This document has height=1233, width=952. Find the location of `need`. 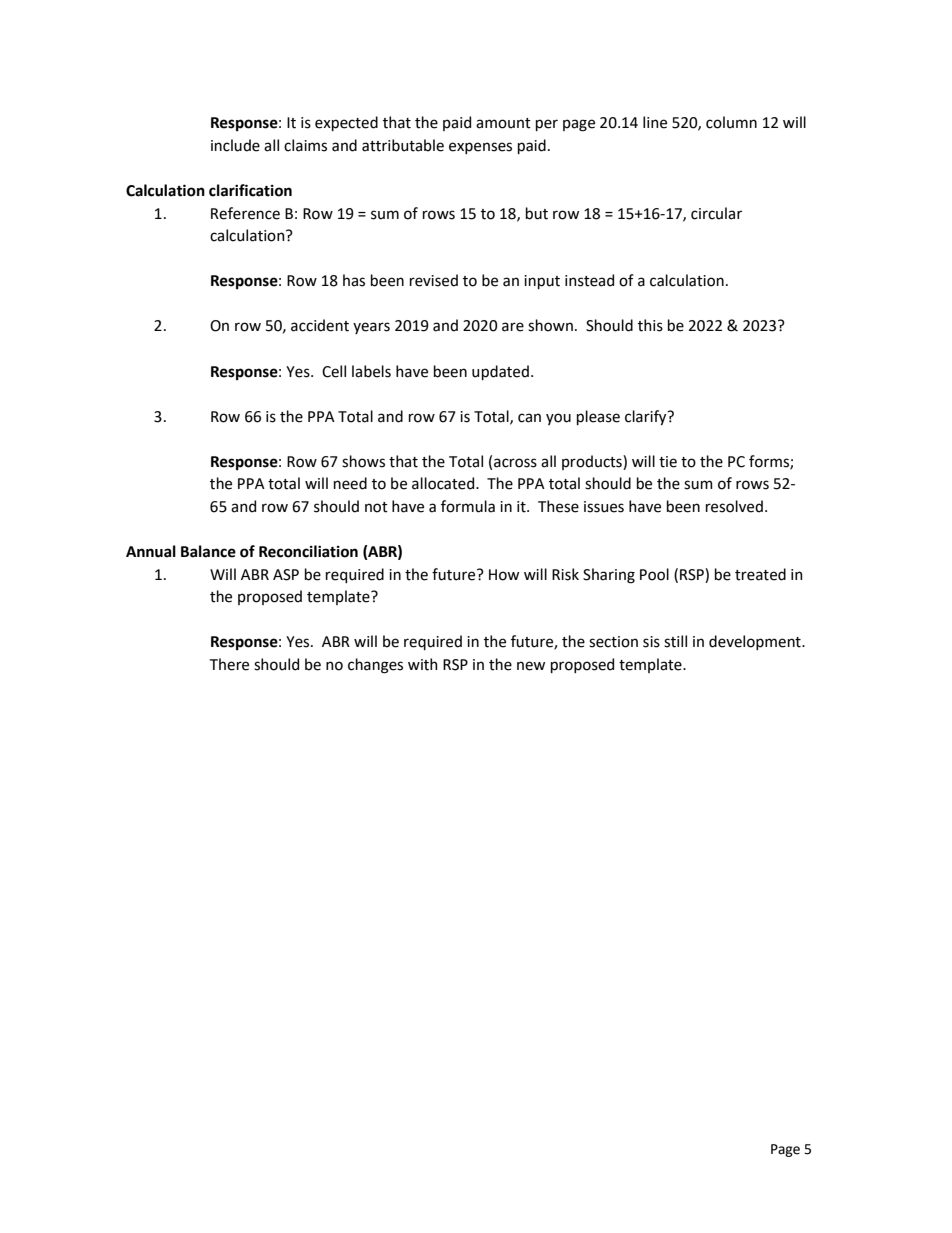

need is located at coordinates (350, 483).
